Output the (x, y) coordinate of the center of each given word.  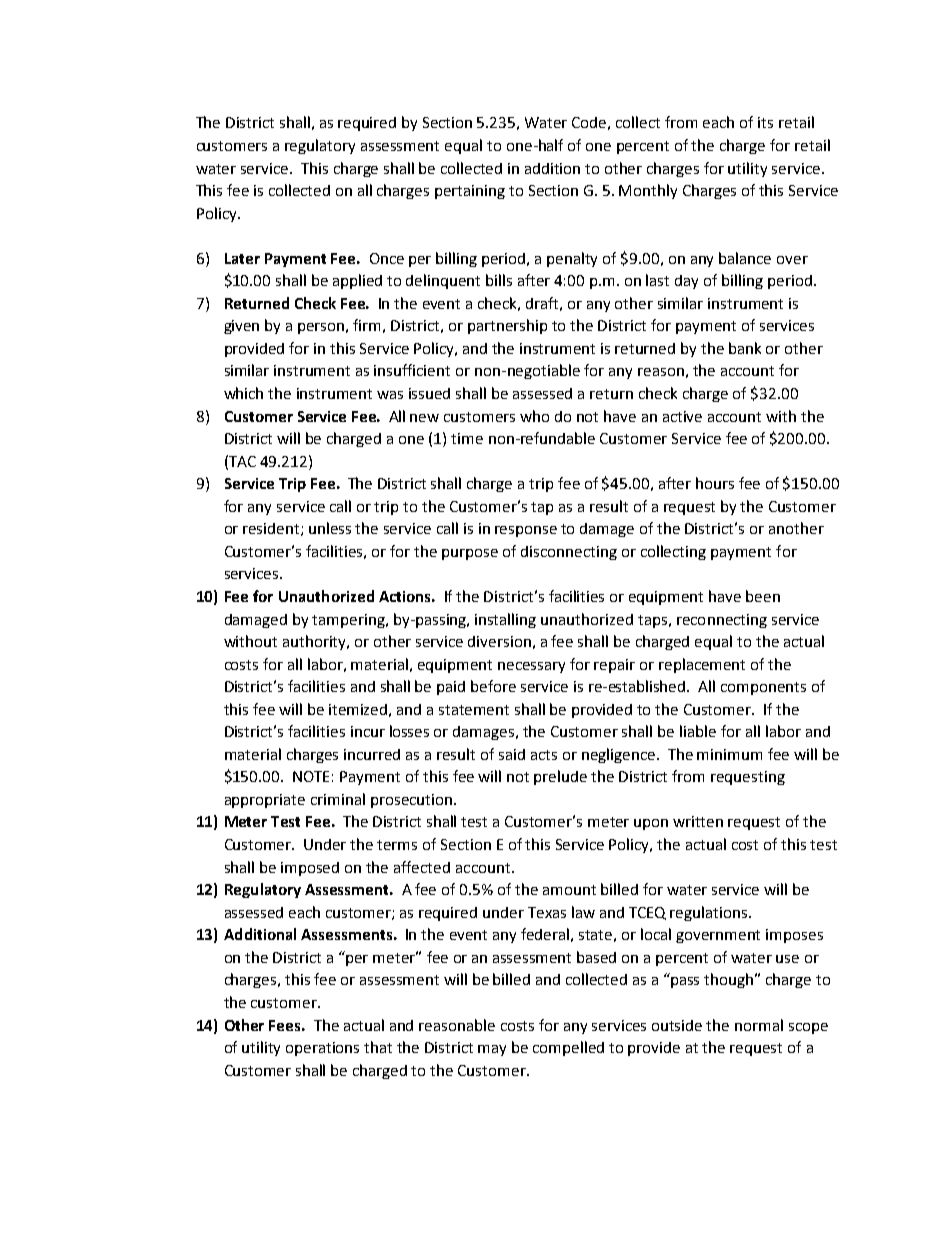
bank (745, 348)
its (765, 122)
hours (715, 483)
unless (330, 528)
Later (242, 258)
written (698, 821)
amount (569, 890)
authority (316, 642)
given (241, 327)
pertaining (470, 192)
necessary (531, 667)
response (526, 531)
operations (322, 1049)
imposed (310, 869)
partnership (507, 326)
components (763, 688)
